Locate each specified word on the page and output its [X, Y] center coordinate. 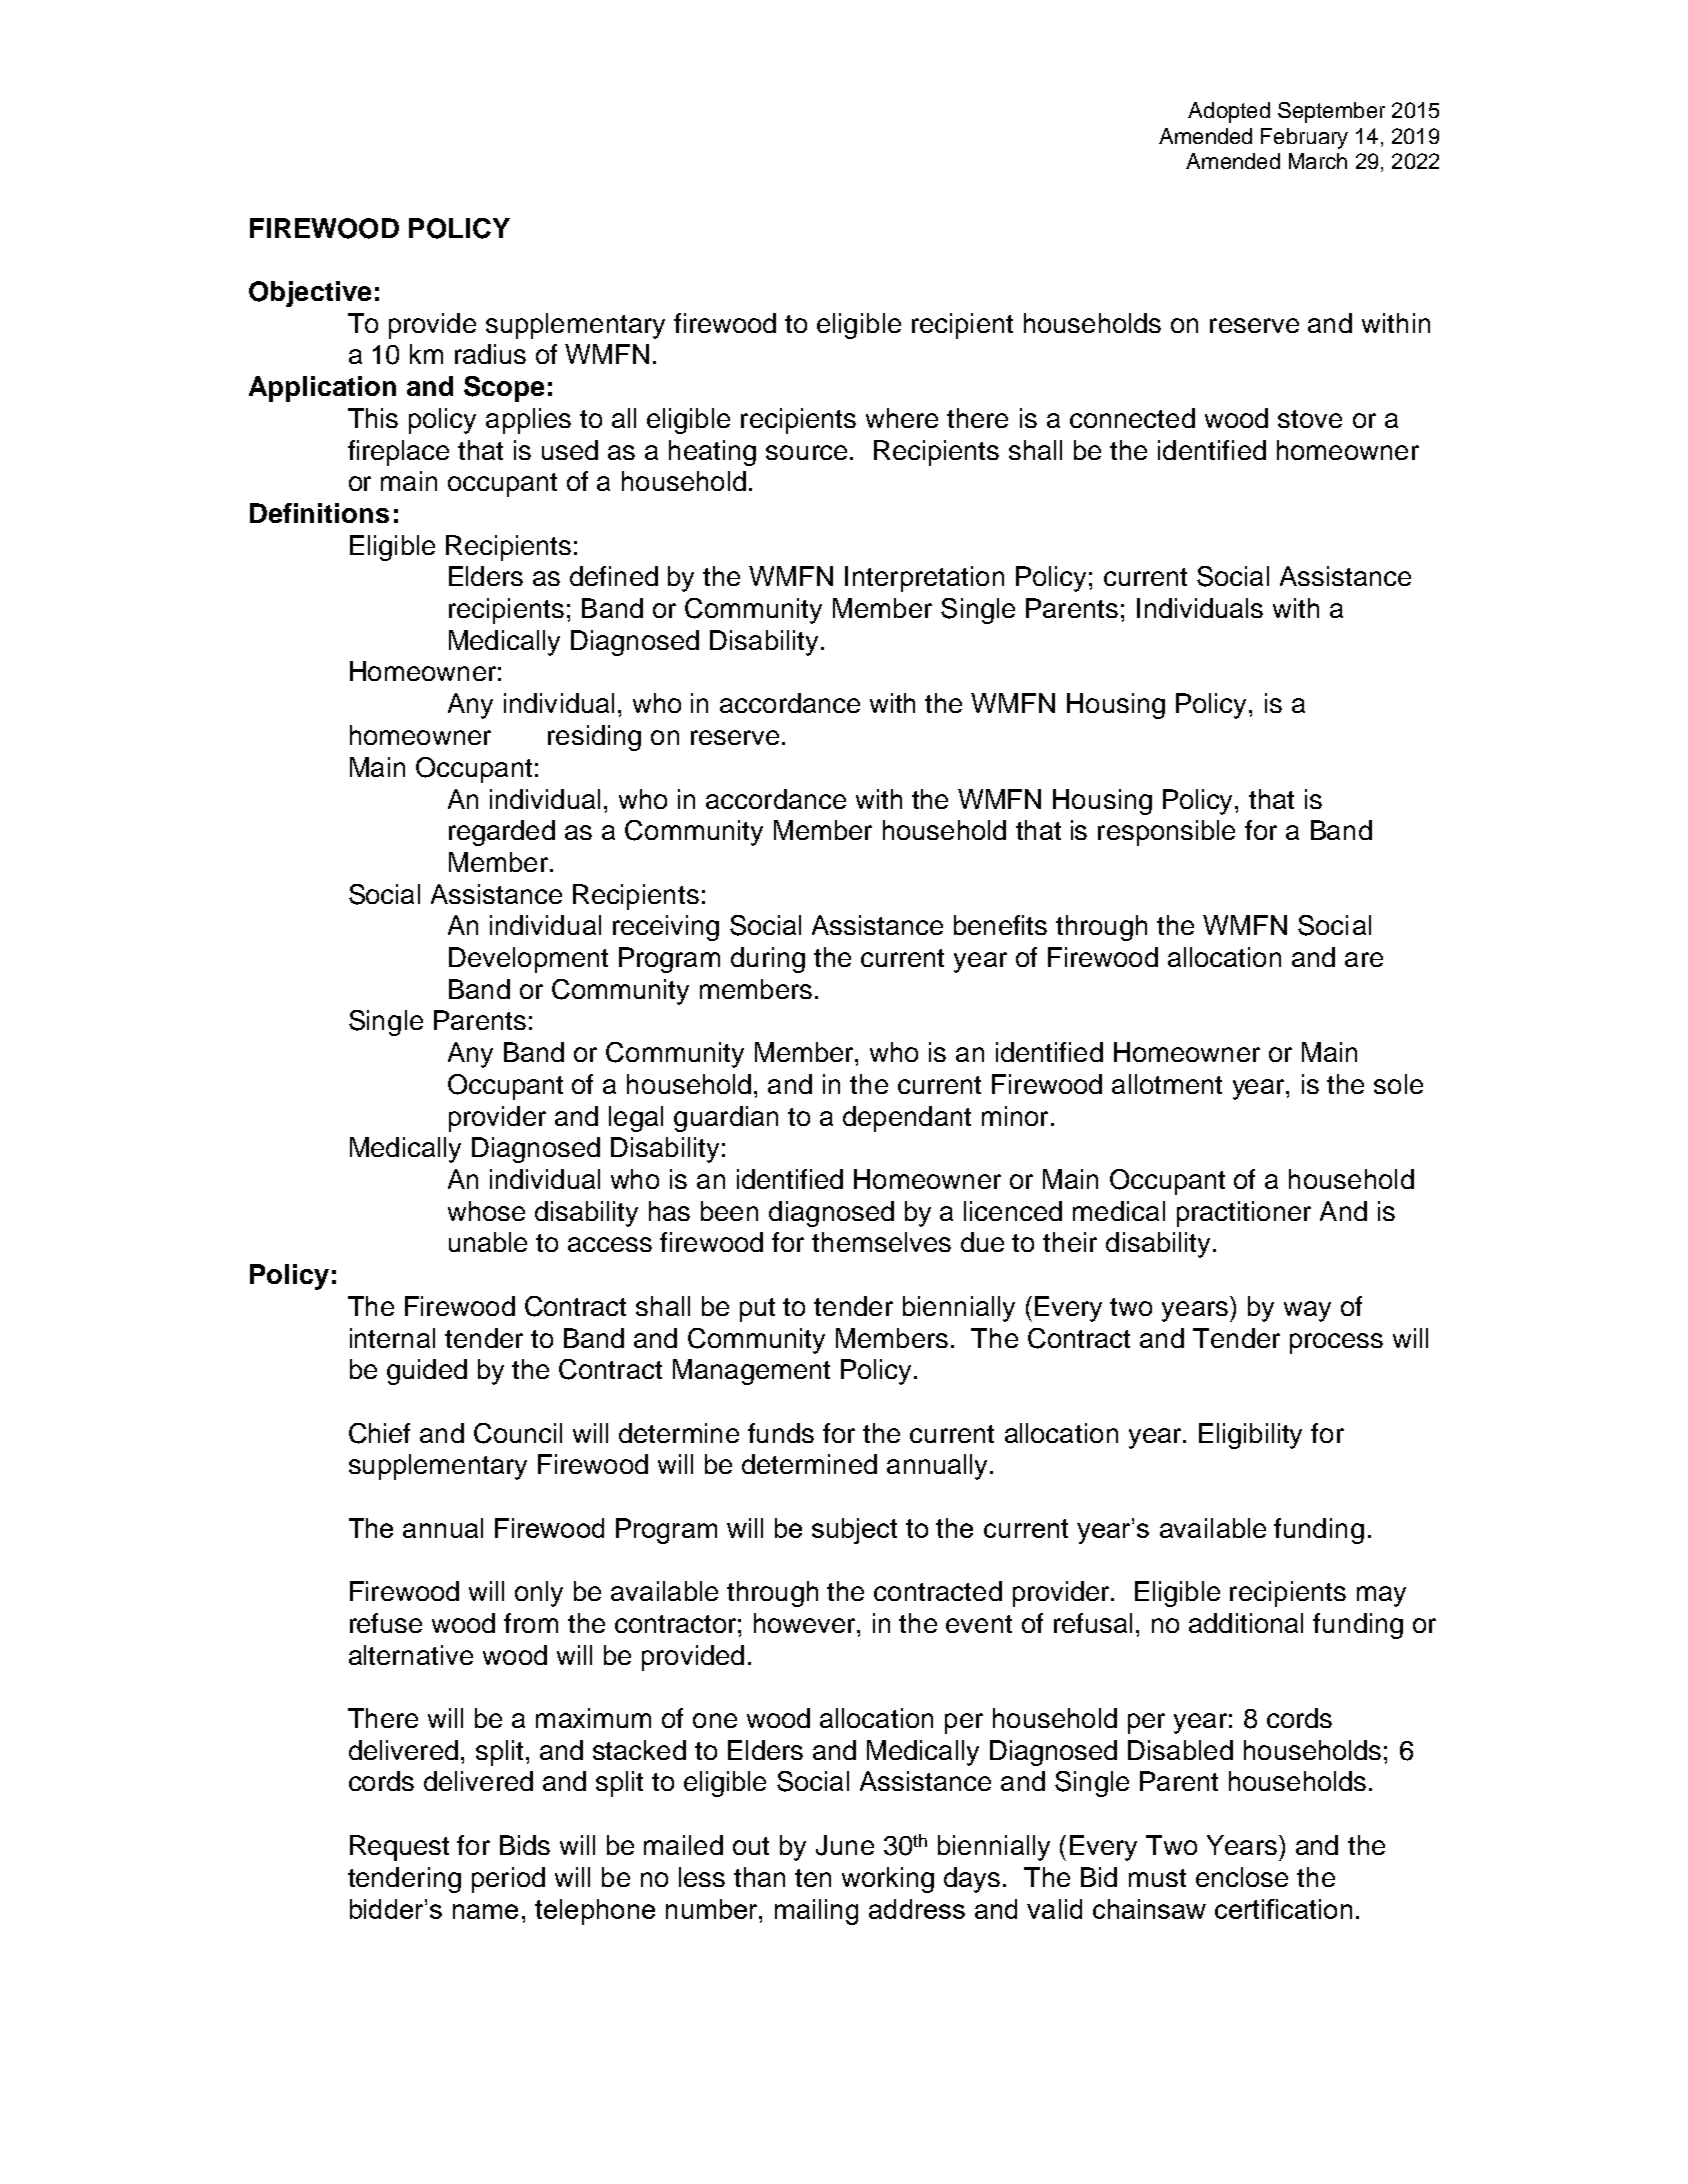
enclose [1242, 1877]
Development [528, 960]
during [768, 960]
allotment [1167, 1084]
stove [1310, 419]
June [845, 1845]
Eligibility [1250, 1436]
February [1304, 138]
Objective [310, 294]
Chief [379, 1433]
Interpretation [924, 579]
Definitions [319, 513]
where [902, 418]
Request [399, 1848]
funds [781, 1433]
